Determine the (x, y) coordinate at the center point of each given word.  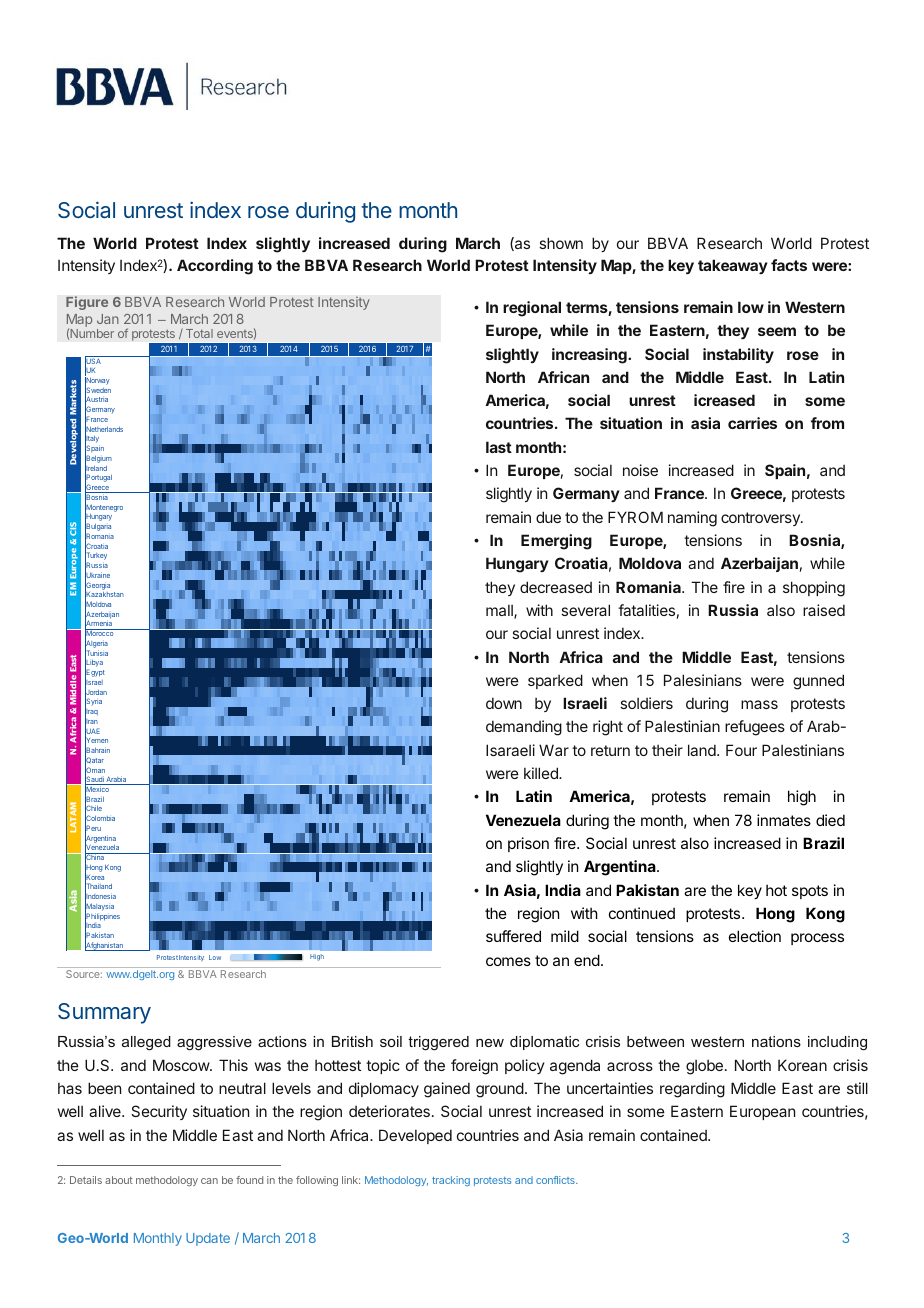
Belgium (98, 460)
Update (208, 1239)
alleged (146, 1043)
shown (561, 243)
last (499, 447)
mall (500, 612)
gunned (818, 682)
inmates (784, 820)
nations (776, 1041)
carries (752, 423)
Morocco (100, 634)
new (490, 1043)
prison (528, 844)
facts (789, 265)
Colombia (100, 819)
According (215, 267)
